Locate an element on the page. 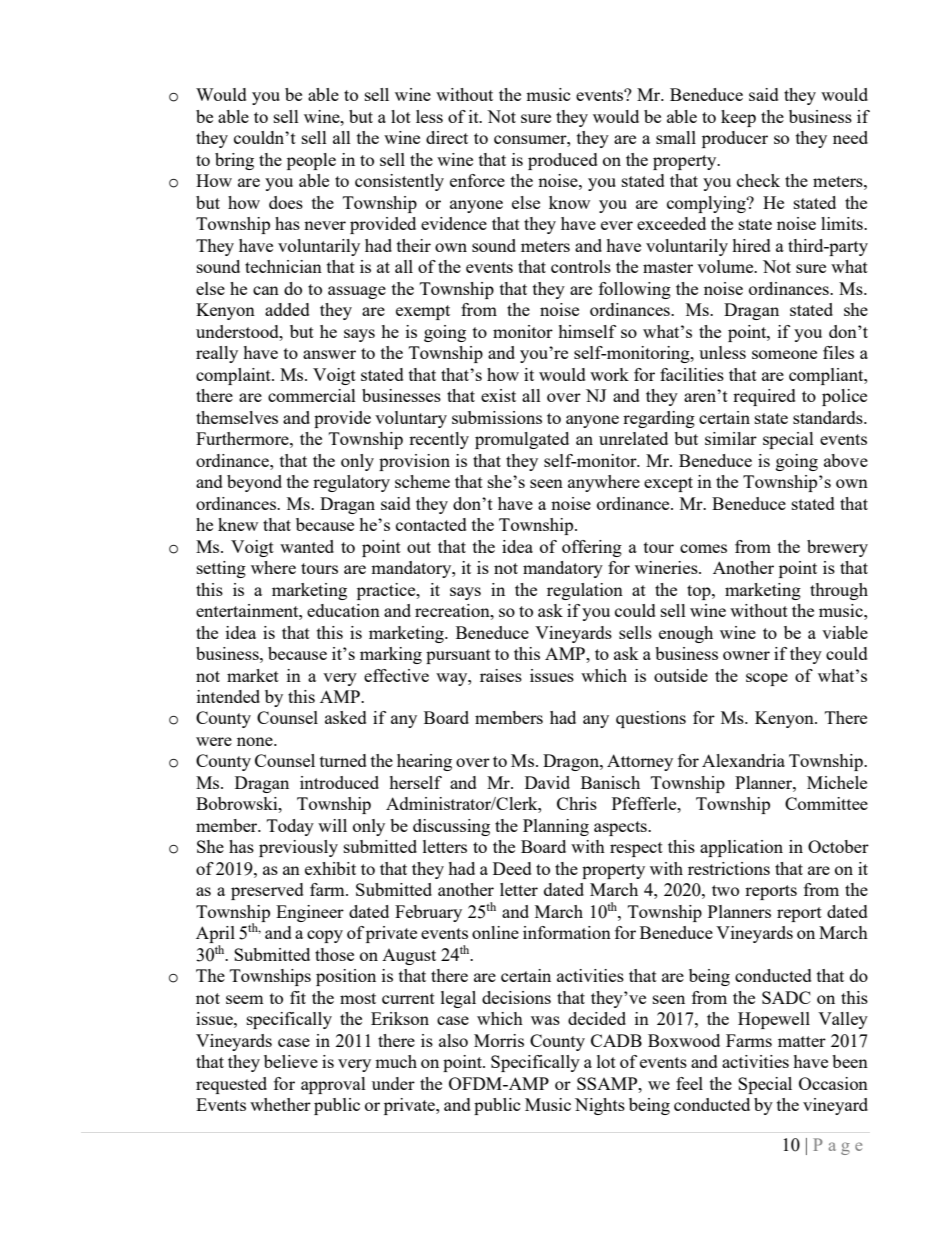 The image size is (952, 1233). produced is located at coordinates (563, 161).
